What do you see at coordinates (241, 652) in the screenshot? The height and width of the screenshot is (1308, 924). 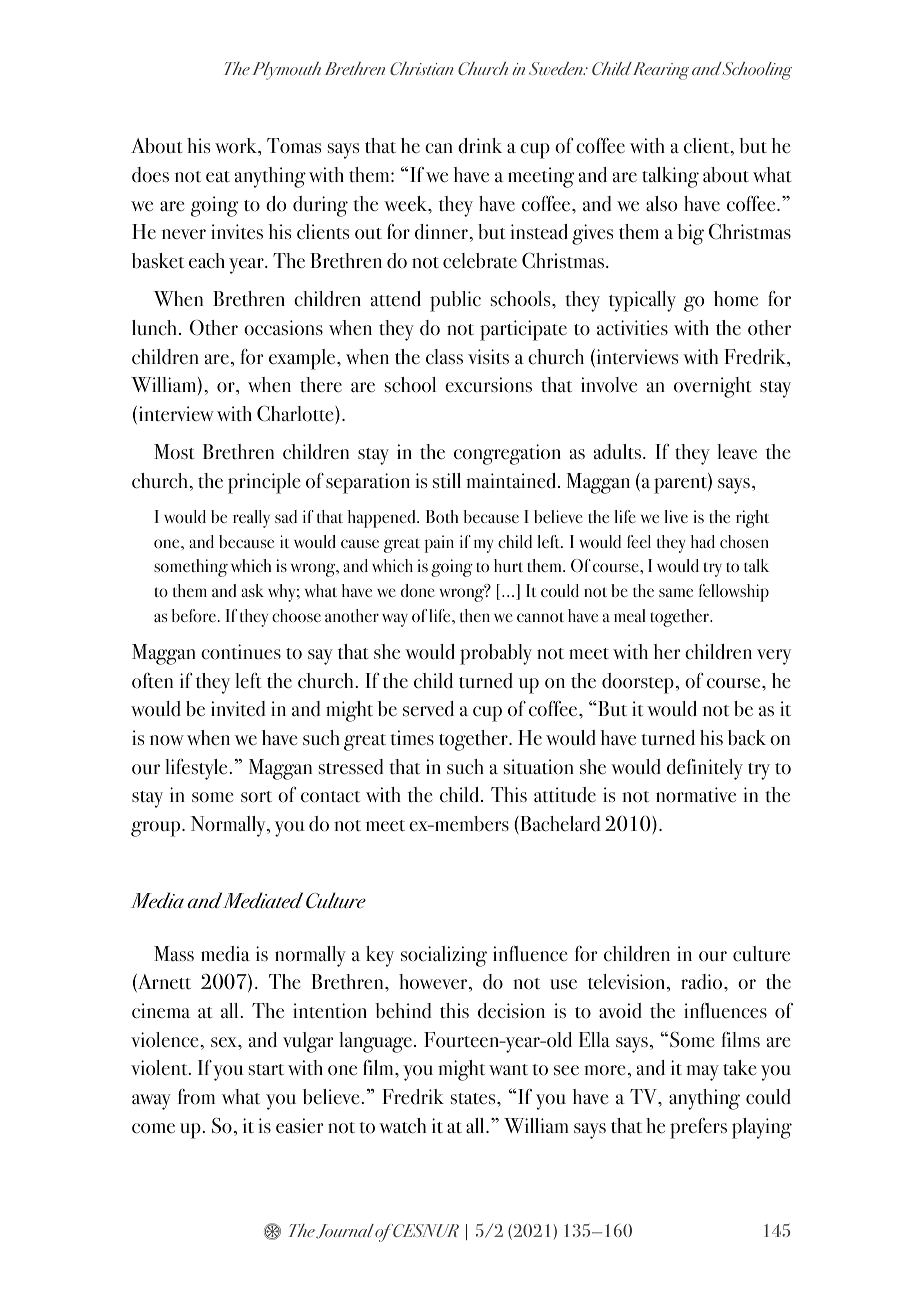 I see `continues` at bounding box center [241, 652].
